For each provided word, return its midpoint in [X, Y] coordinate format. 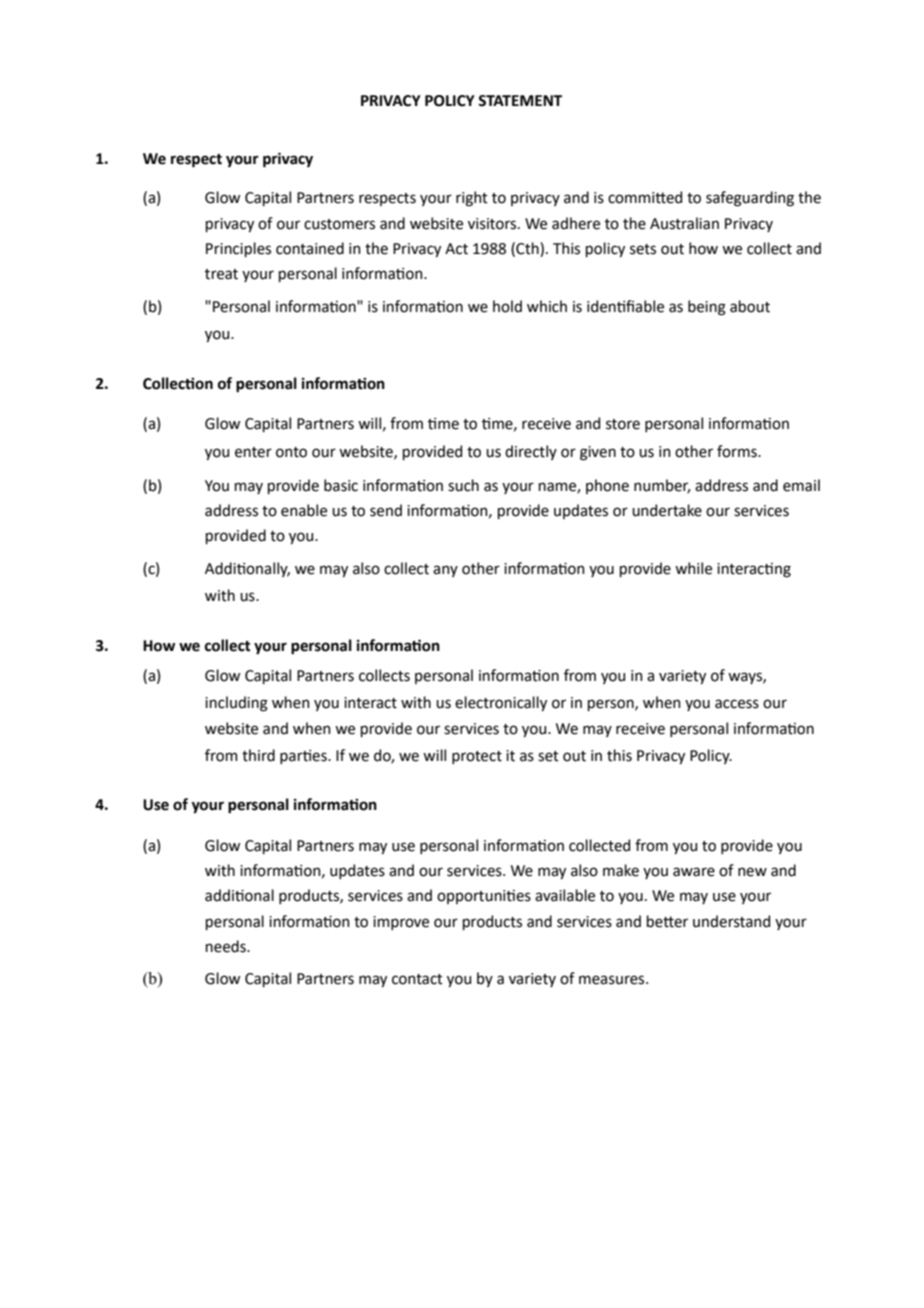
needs [227, 946]
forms [738, 451]
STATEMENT [520, 101]
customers [339, 224]
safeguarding [750, 199]
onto [291, 452]
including [236, 704]
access [737, 704]
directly [531, 452]
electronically [501, 703]
